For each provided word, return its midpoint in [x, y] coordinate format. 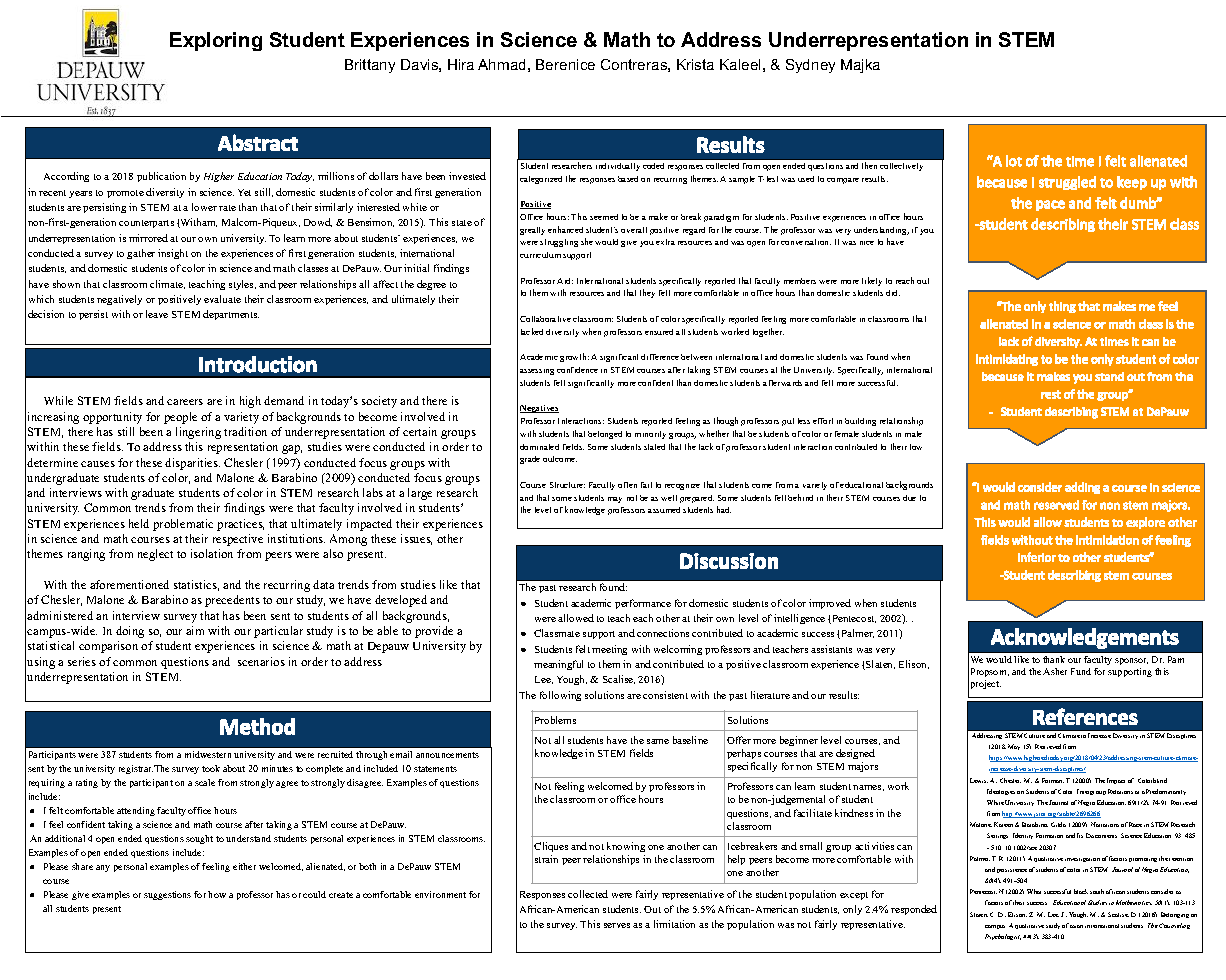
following [560, 696]
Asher [1055, 671]
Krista [695, 64]
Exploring [216, 41]
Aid [565, 281]
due [909, 498]
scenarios [261, 661]
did [893, 293]
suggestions [167, 895]
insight [173, 254]
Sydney [810, 66]
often [627, 485]
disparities [192, 464]
